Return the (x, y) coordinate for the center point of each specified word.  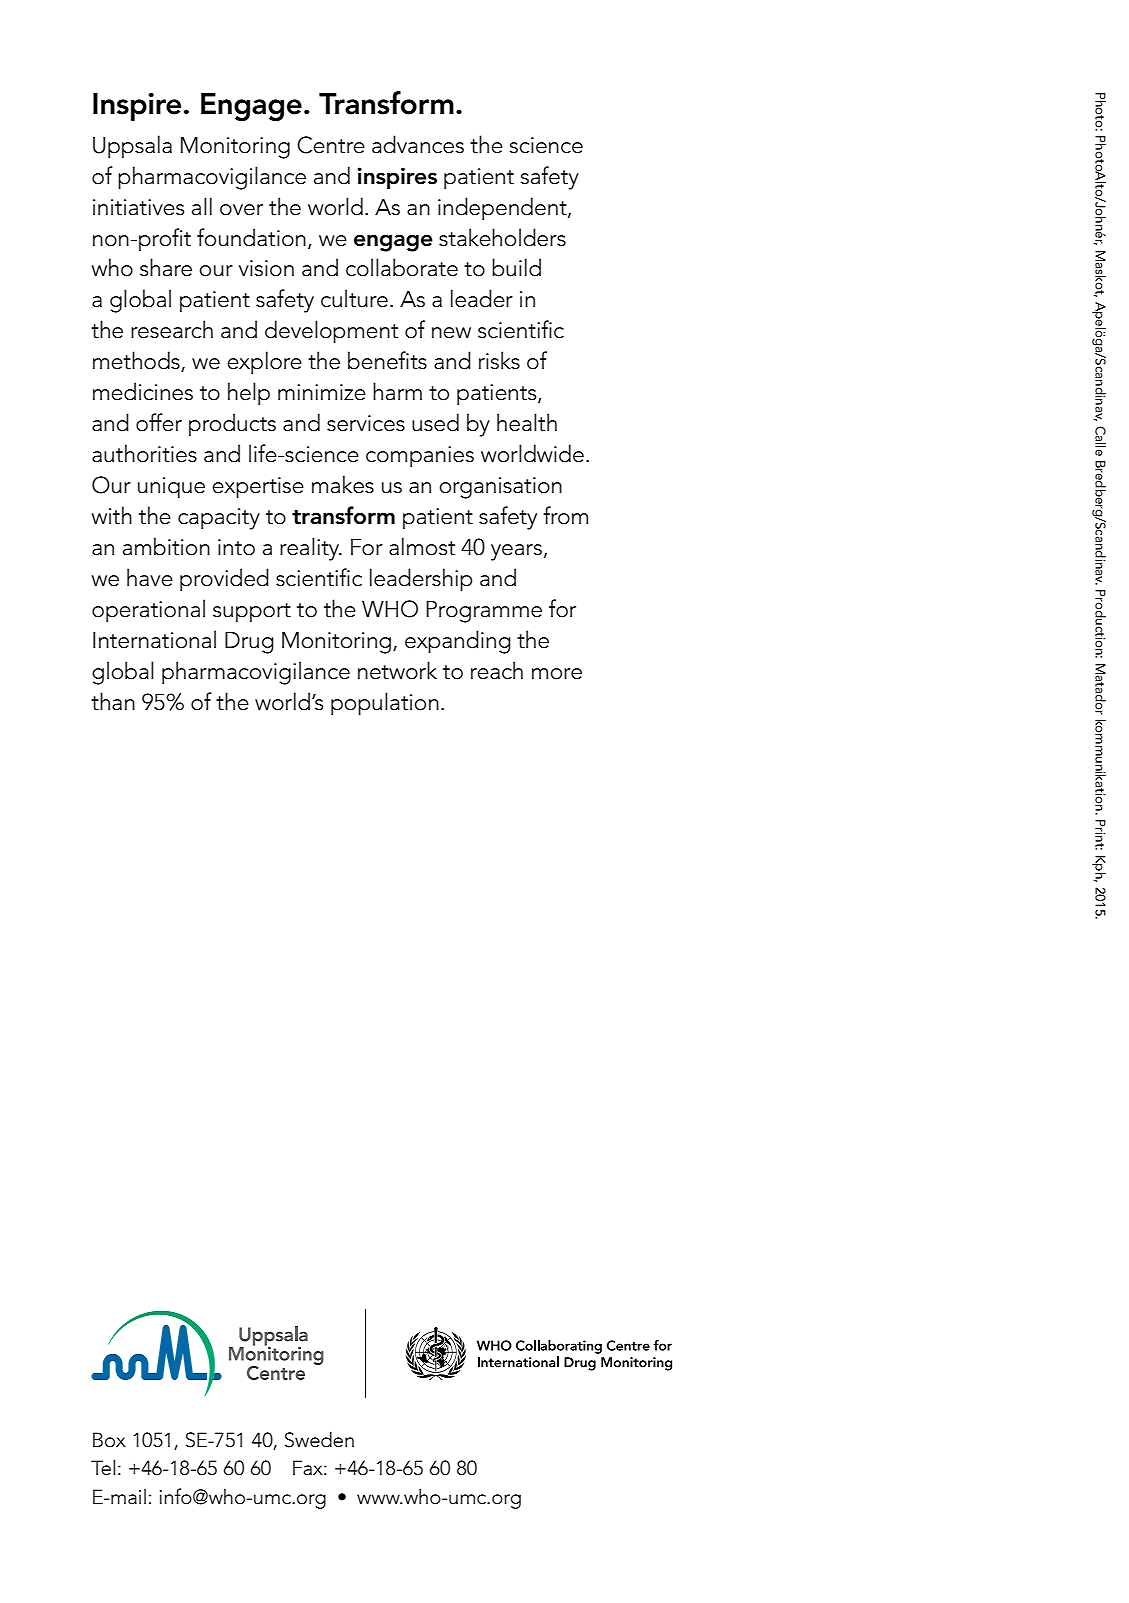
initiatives (138, 207)
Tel (103, 1467)
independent (503, 209)
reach (497, 670)
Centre (331, 145)
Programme (484, 611)
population (385, 704)
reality (311, 549)
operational (148, 611)
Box (109, 1440)
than (113, 701)
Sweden (319, 1439)
